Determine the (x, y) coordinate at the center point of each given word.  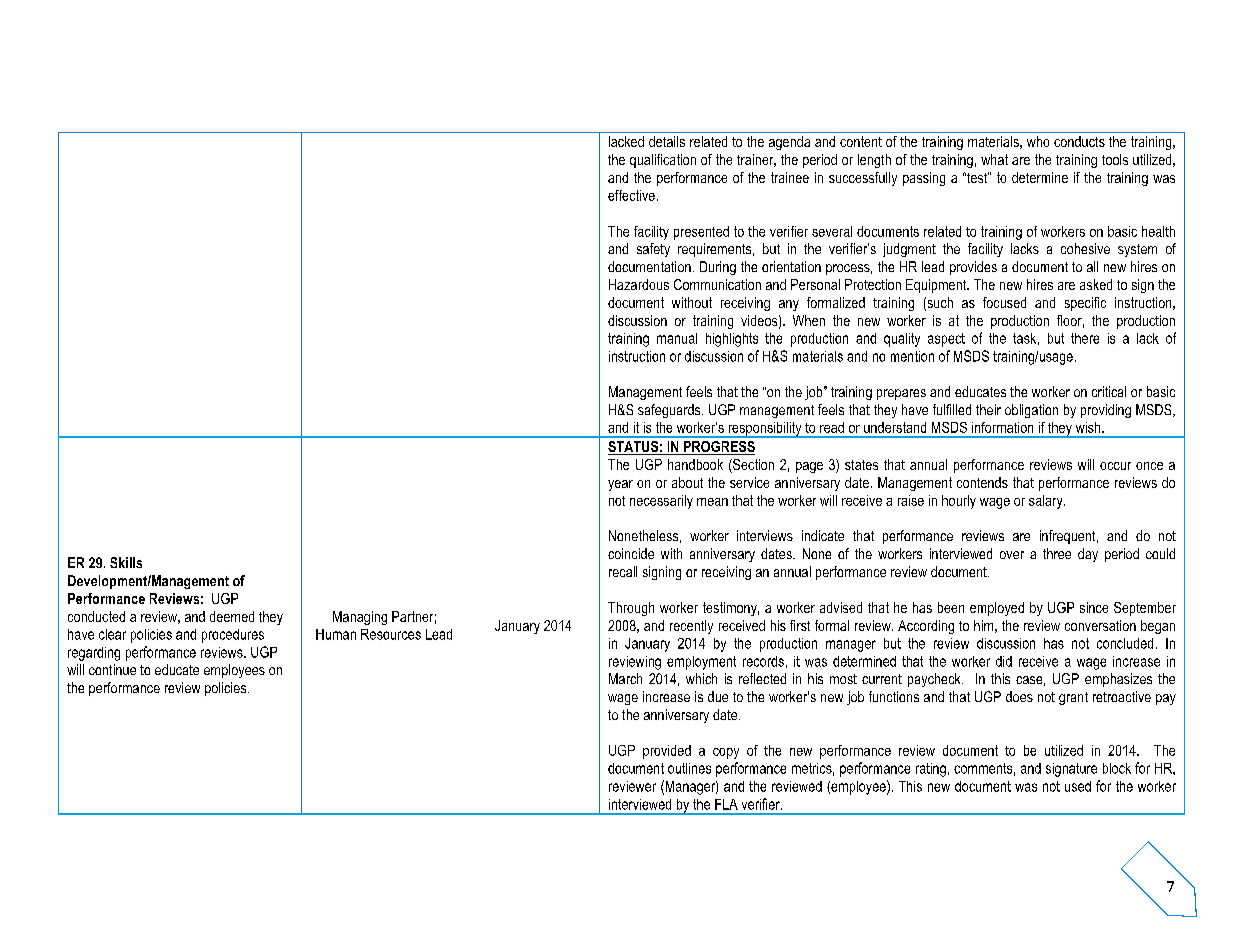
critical (1109, 391)
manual (677, 338)
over (1012, 555)
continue (112, 669)
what (994, 159)
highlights (732, 340)
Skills (126, 562)
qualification (663, 161)
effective (631, 195)
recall (623, 571)
